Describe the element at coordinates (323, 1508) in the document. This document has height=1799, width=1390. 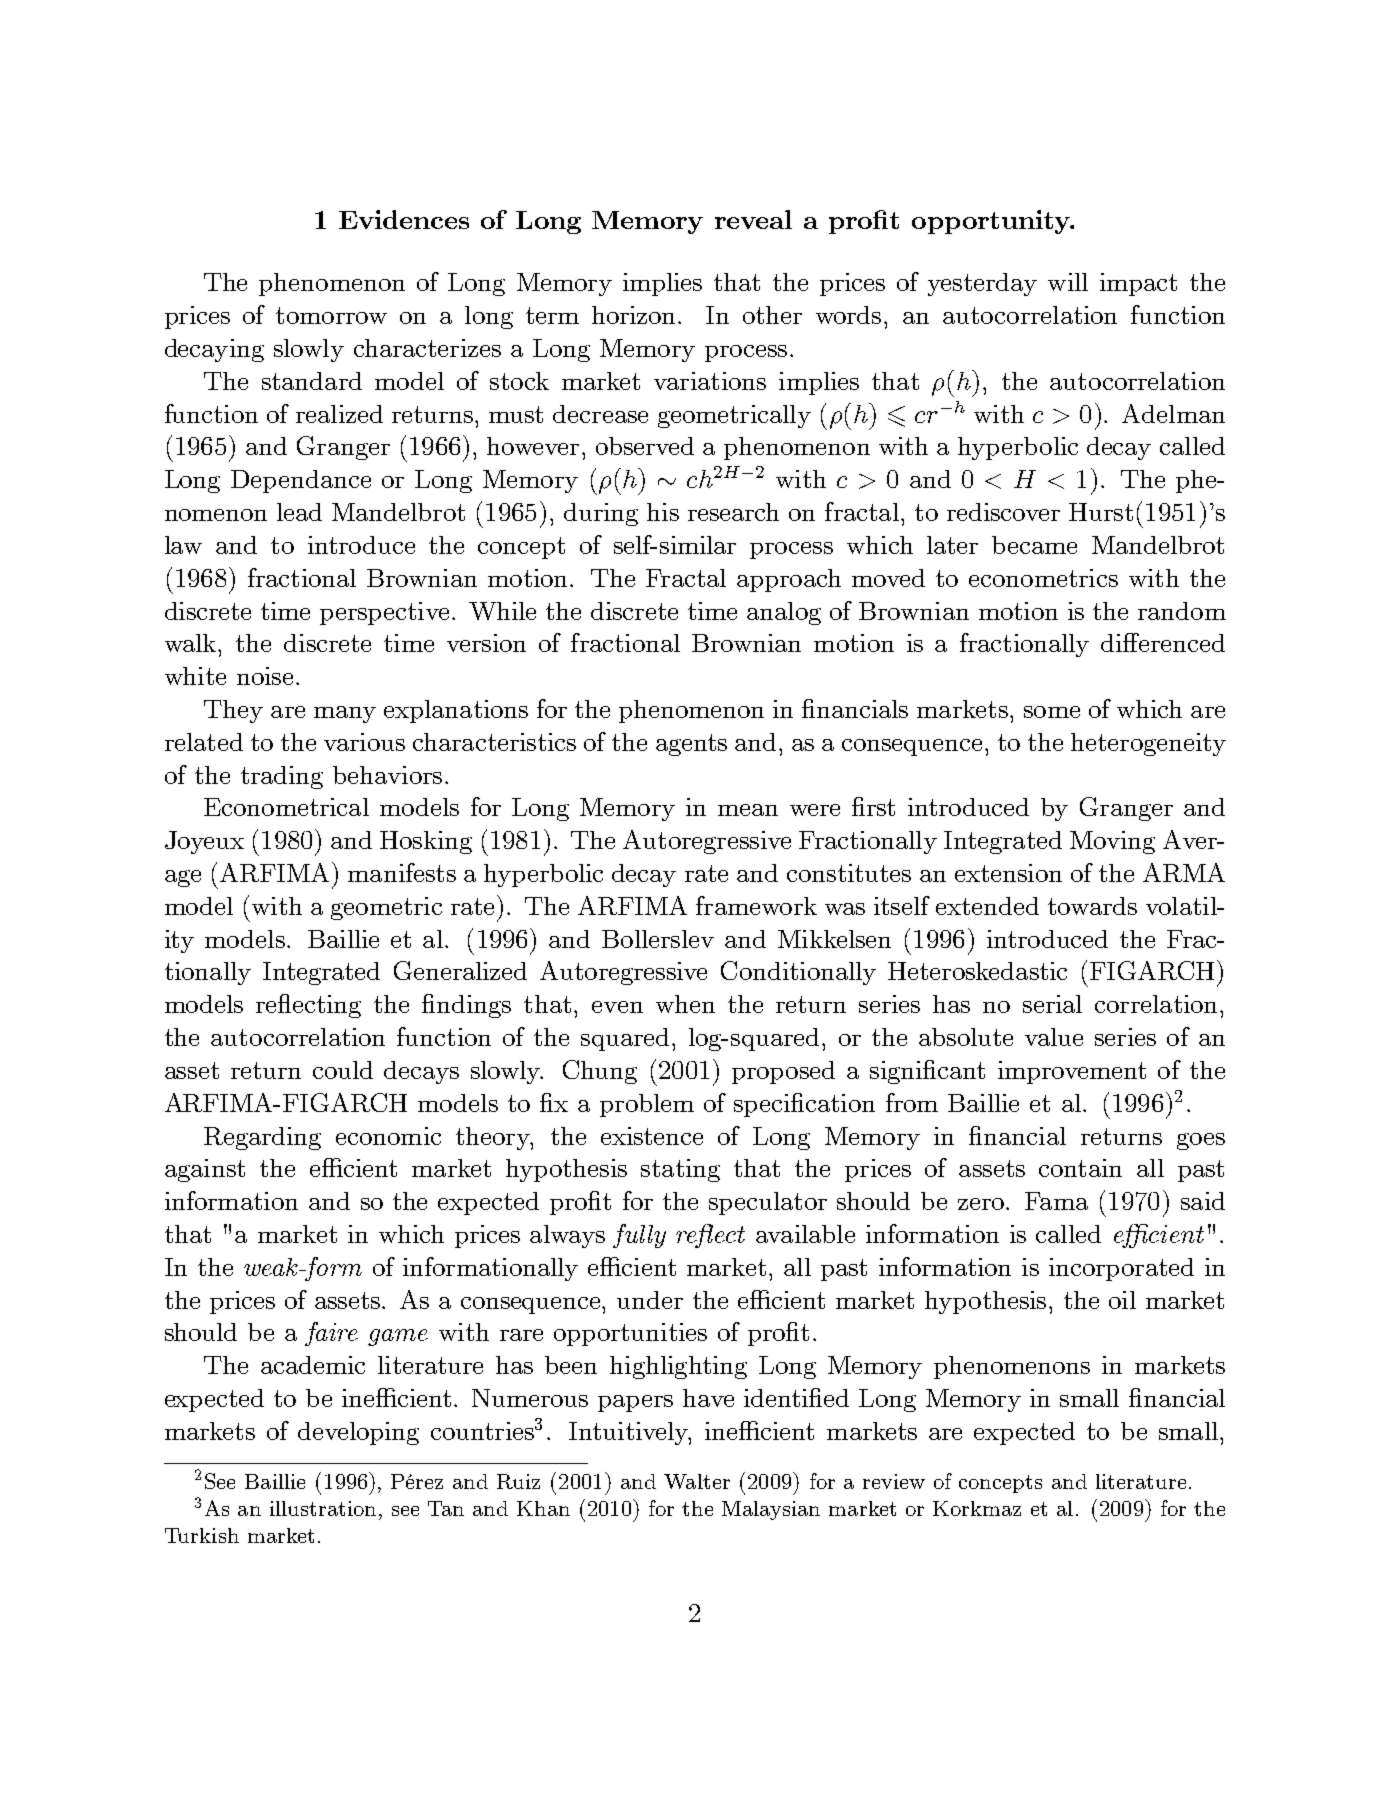
I see `illustration` at that location.
